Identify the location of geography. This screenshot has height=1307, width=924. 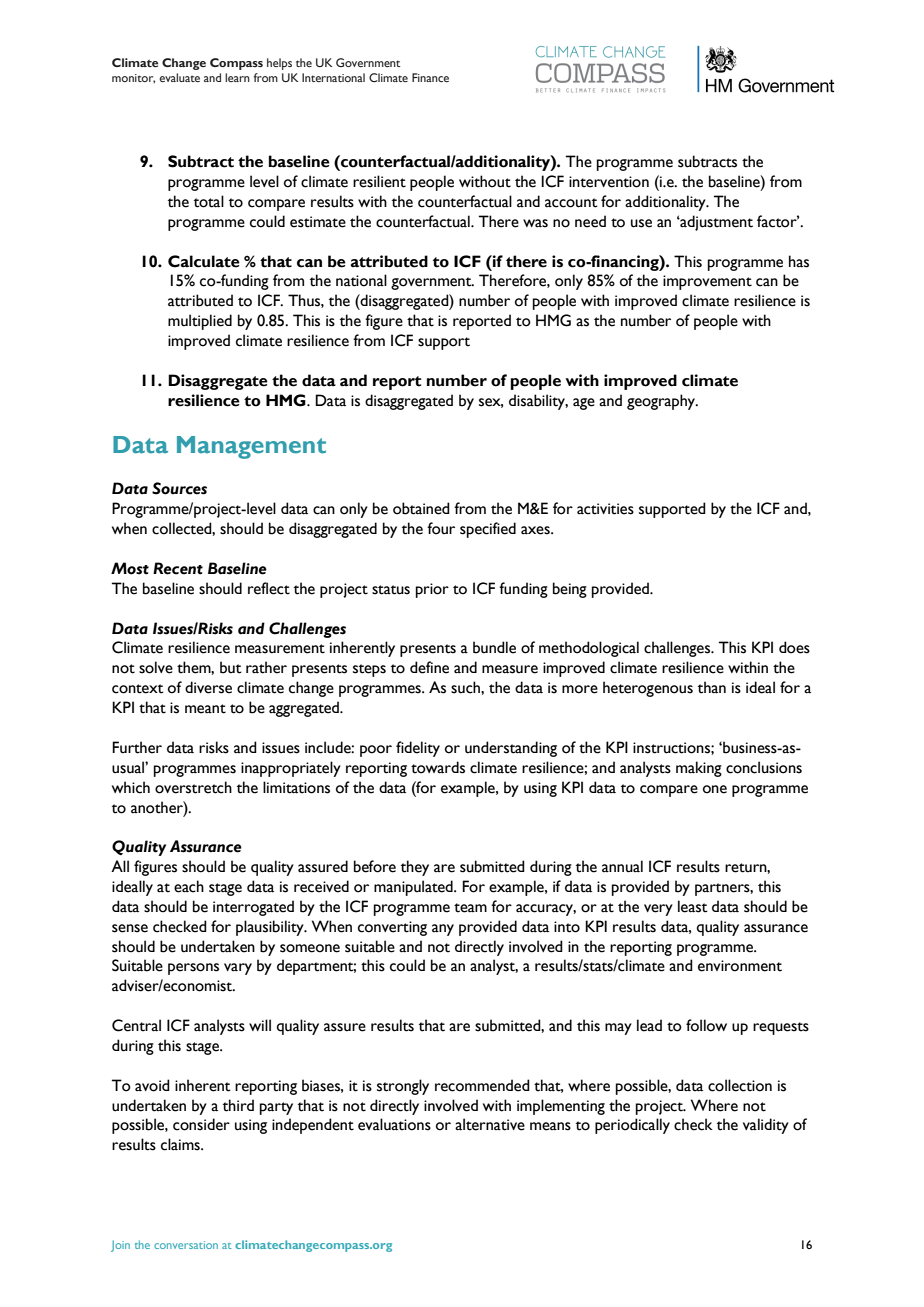
(662, 402).
